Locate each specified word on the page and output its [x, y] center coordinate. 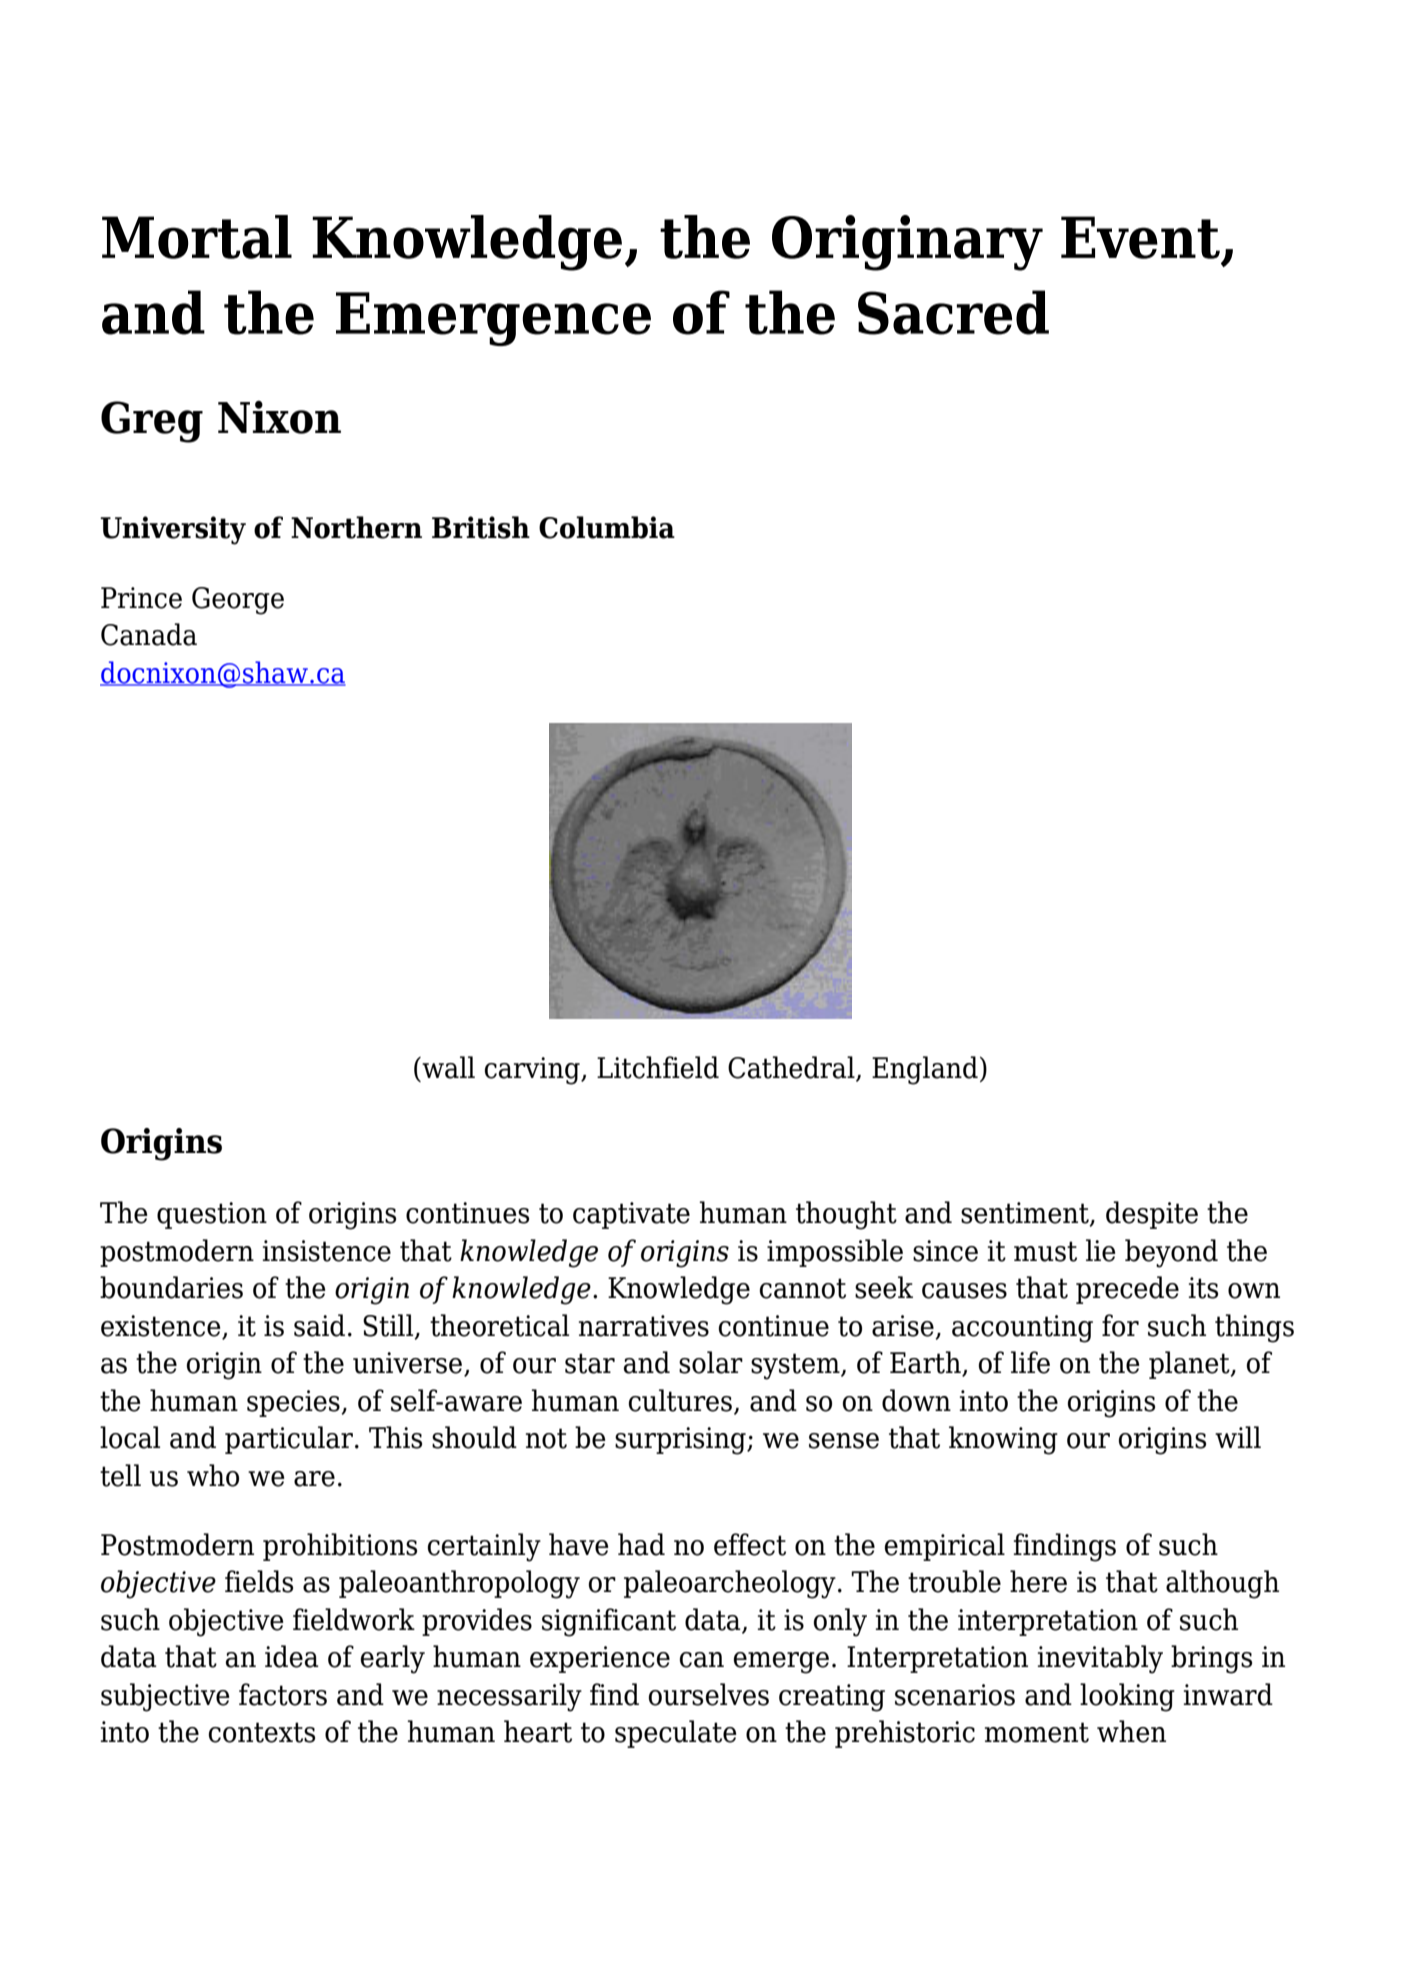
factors [283, 1694]
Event [1140, 237]
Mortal [197, 237]
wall [447, 1067]
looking [1127, 1697]
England [925, 1070]
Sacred [953, 312]
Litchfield [658, 1067]
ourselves [709, 1694]
